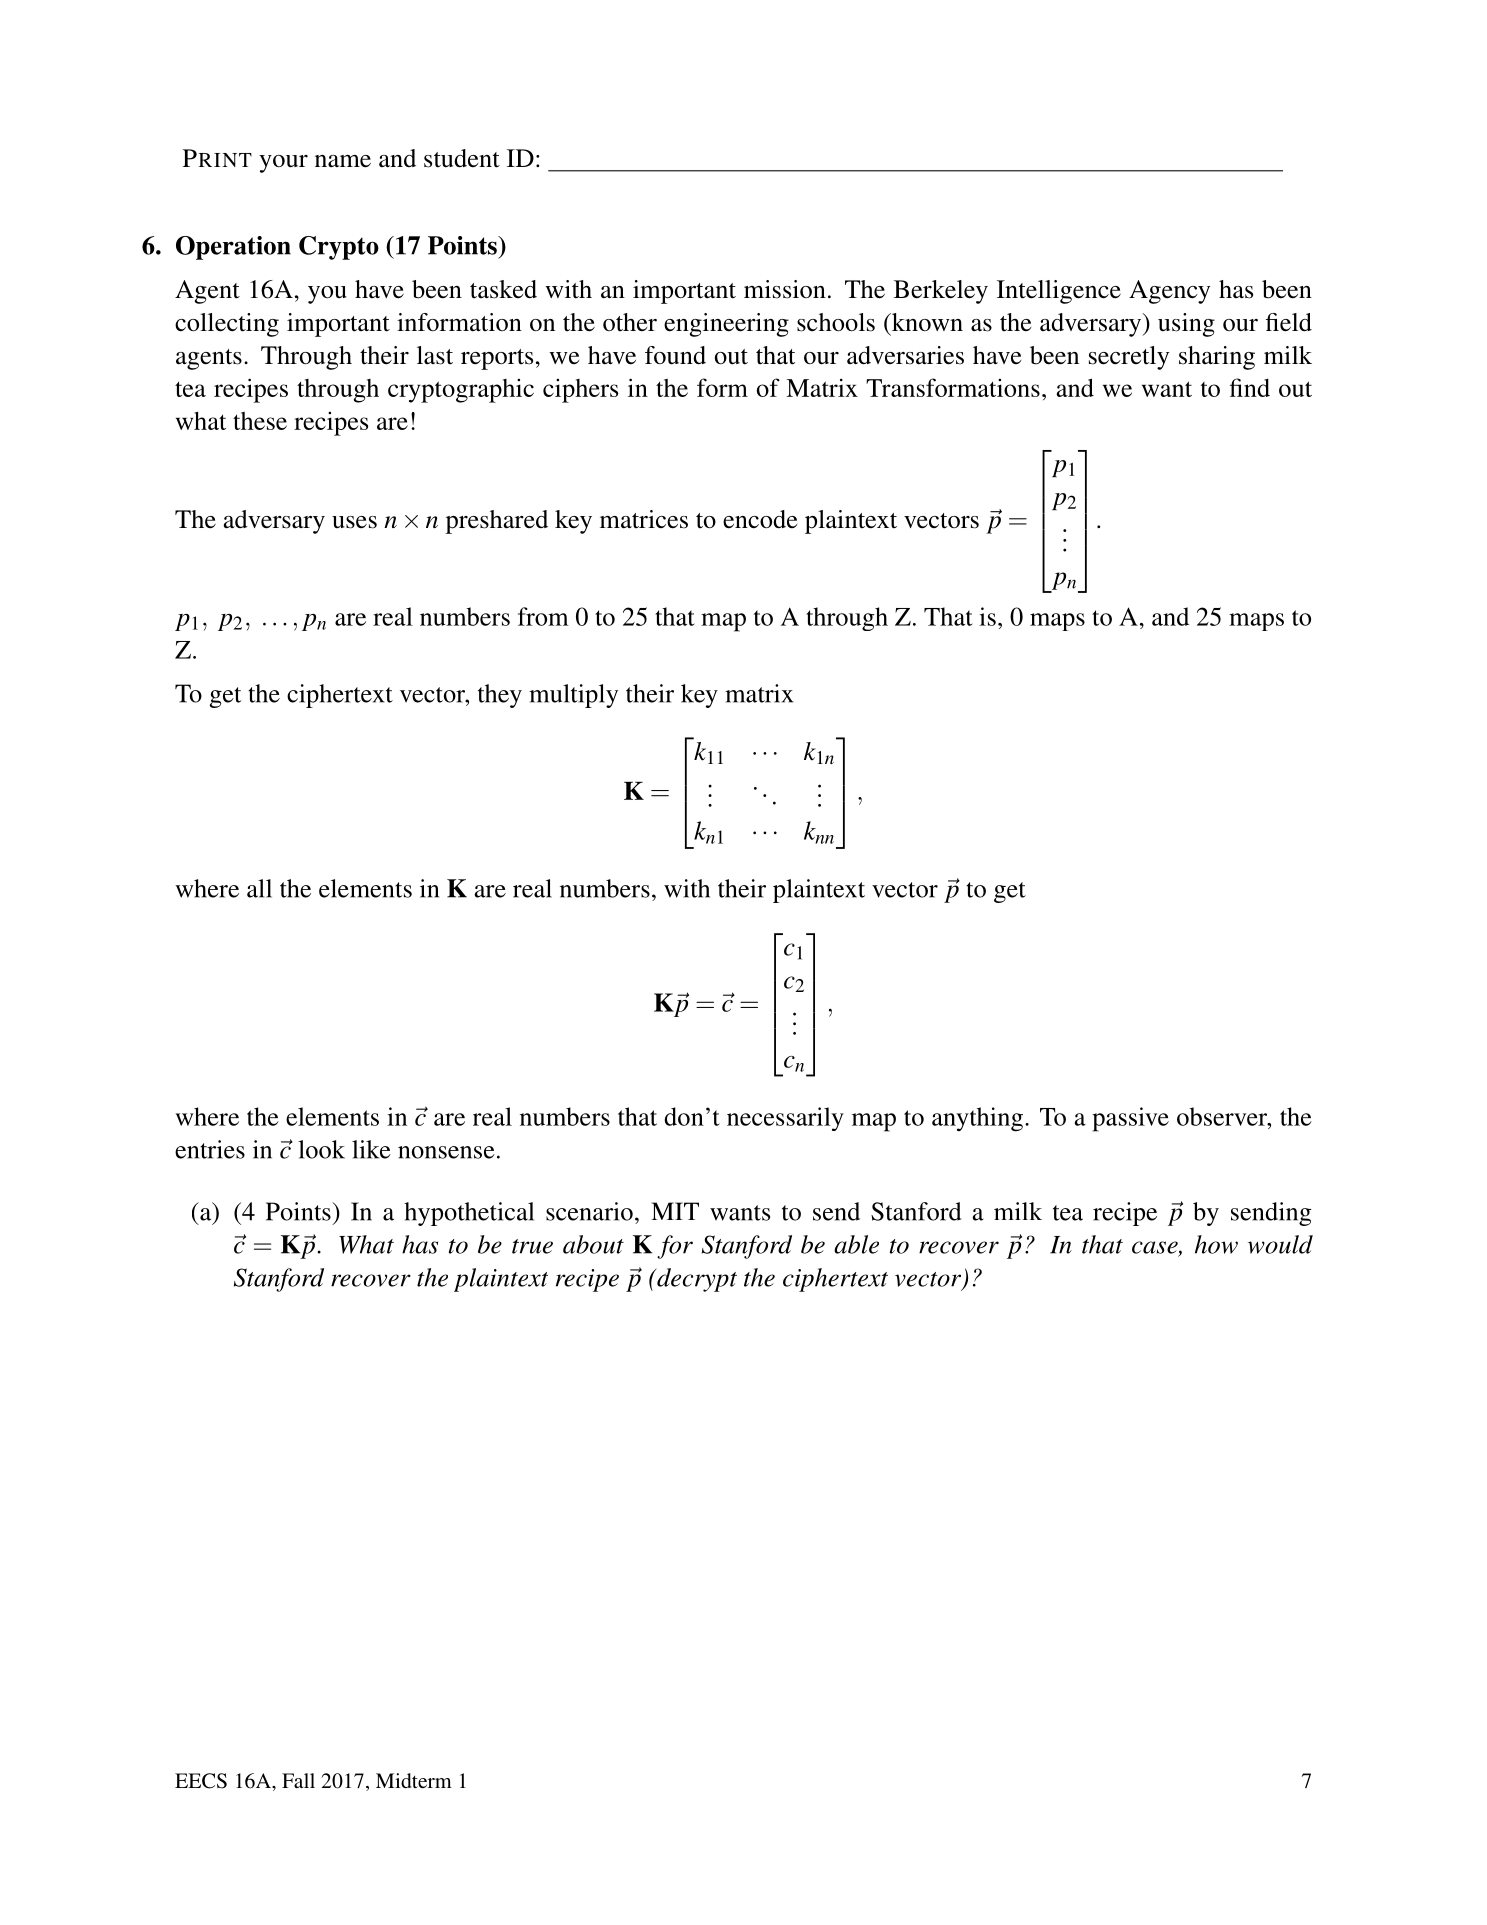 The image size is (1487, 1925). Describe the element at coordinates (1216, 1244) in the document. I see `how` at that location.
